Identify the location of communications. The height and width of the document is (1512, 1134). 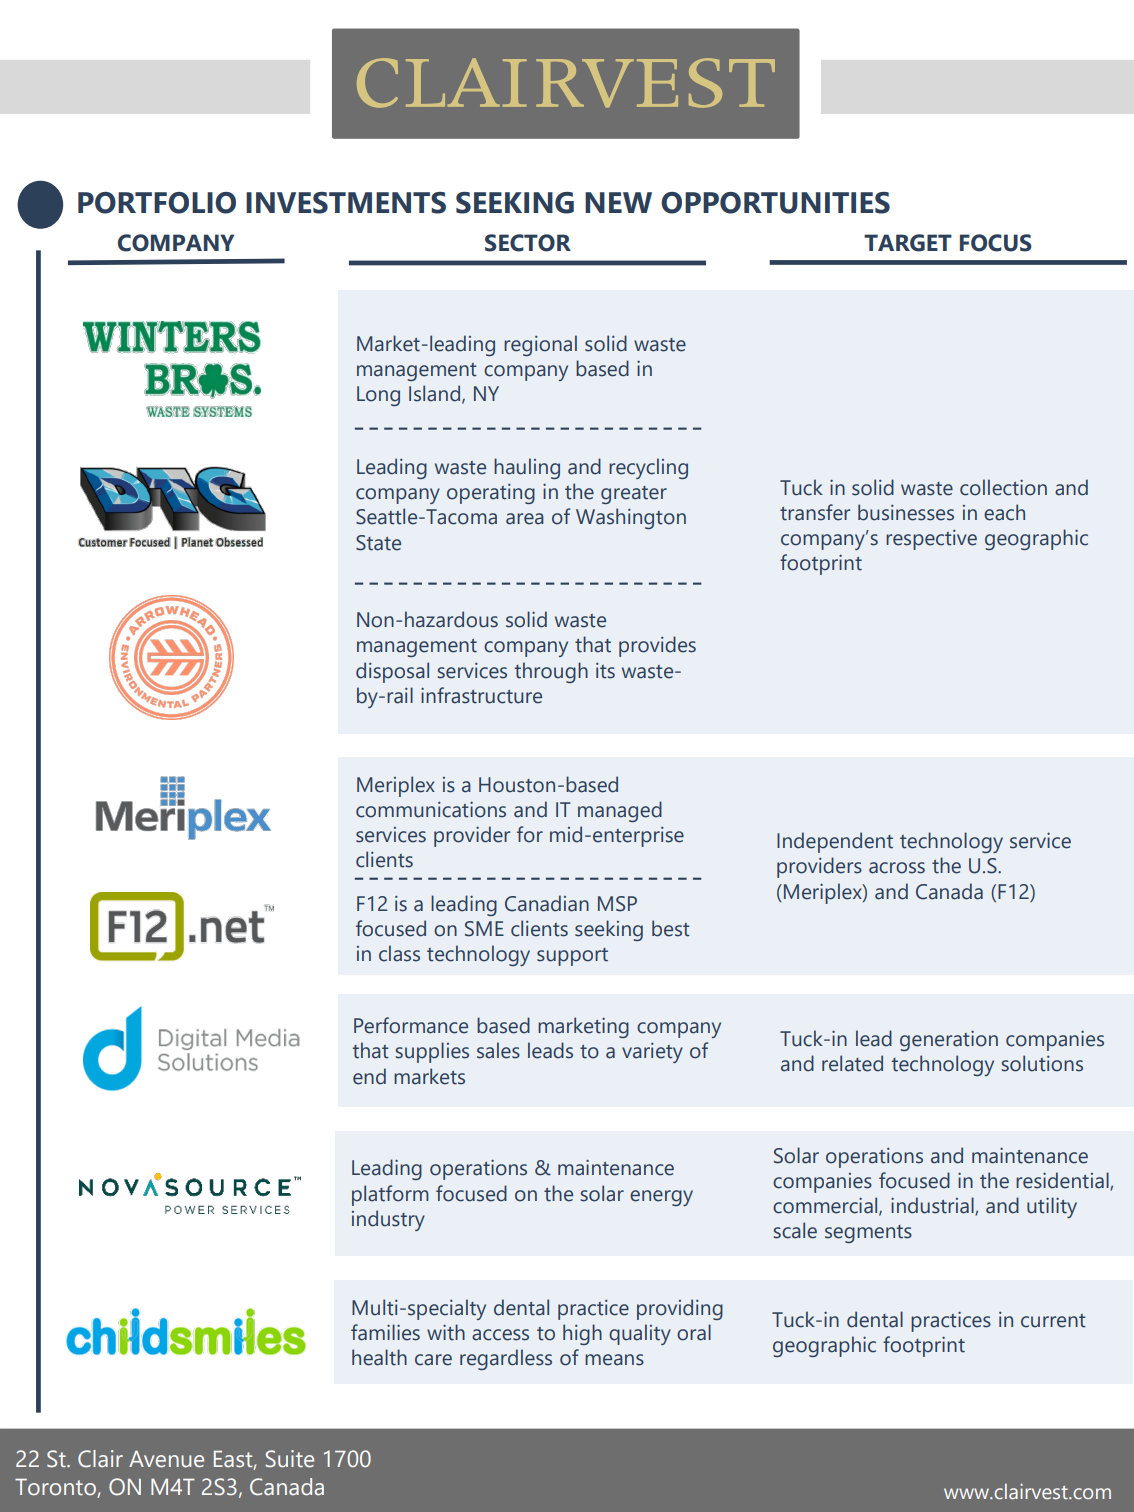
(431, 809).
